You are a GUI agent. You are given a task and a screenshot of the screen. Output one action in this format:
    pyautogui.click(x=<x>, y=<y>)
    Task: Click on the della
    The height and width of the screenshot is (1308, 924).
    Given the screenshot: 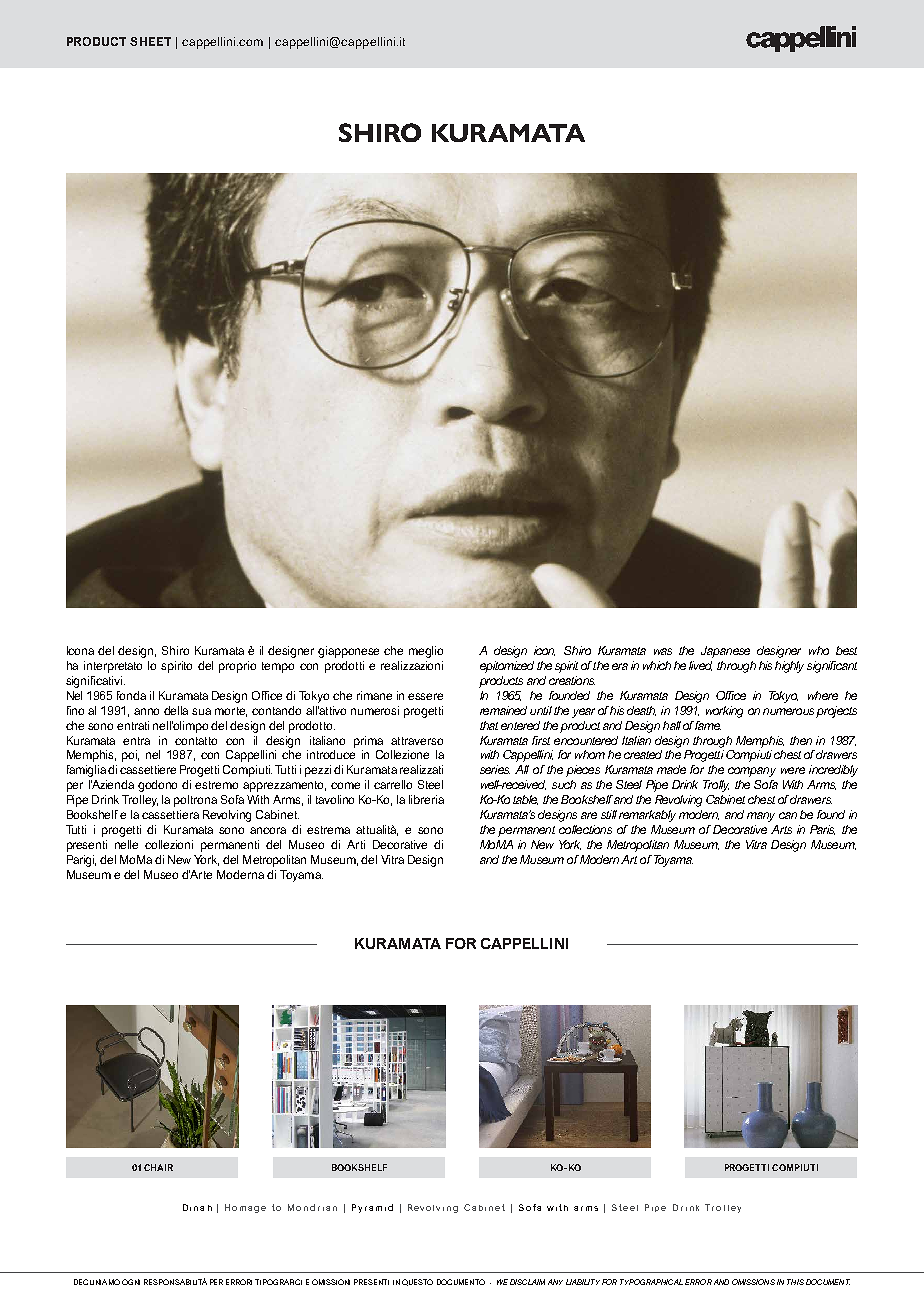 What is the action you would take?
    pyautogui.click(x=176, y=710)
